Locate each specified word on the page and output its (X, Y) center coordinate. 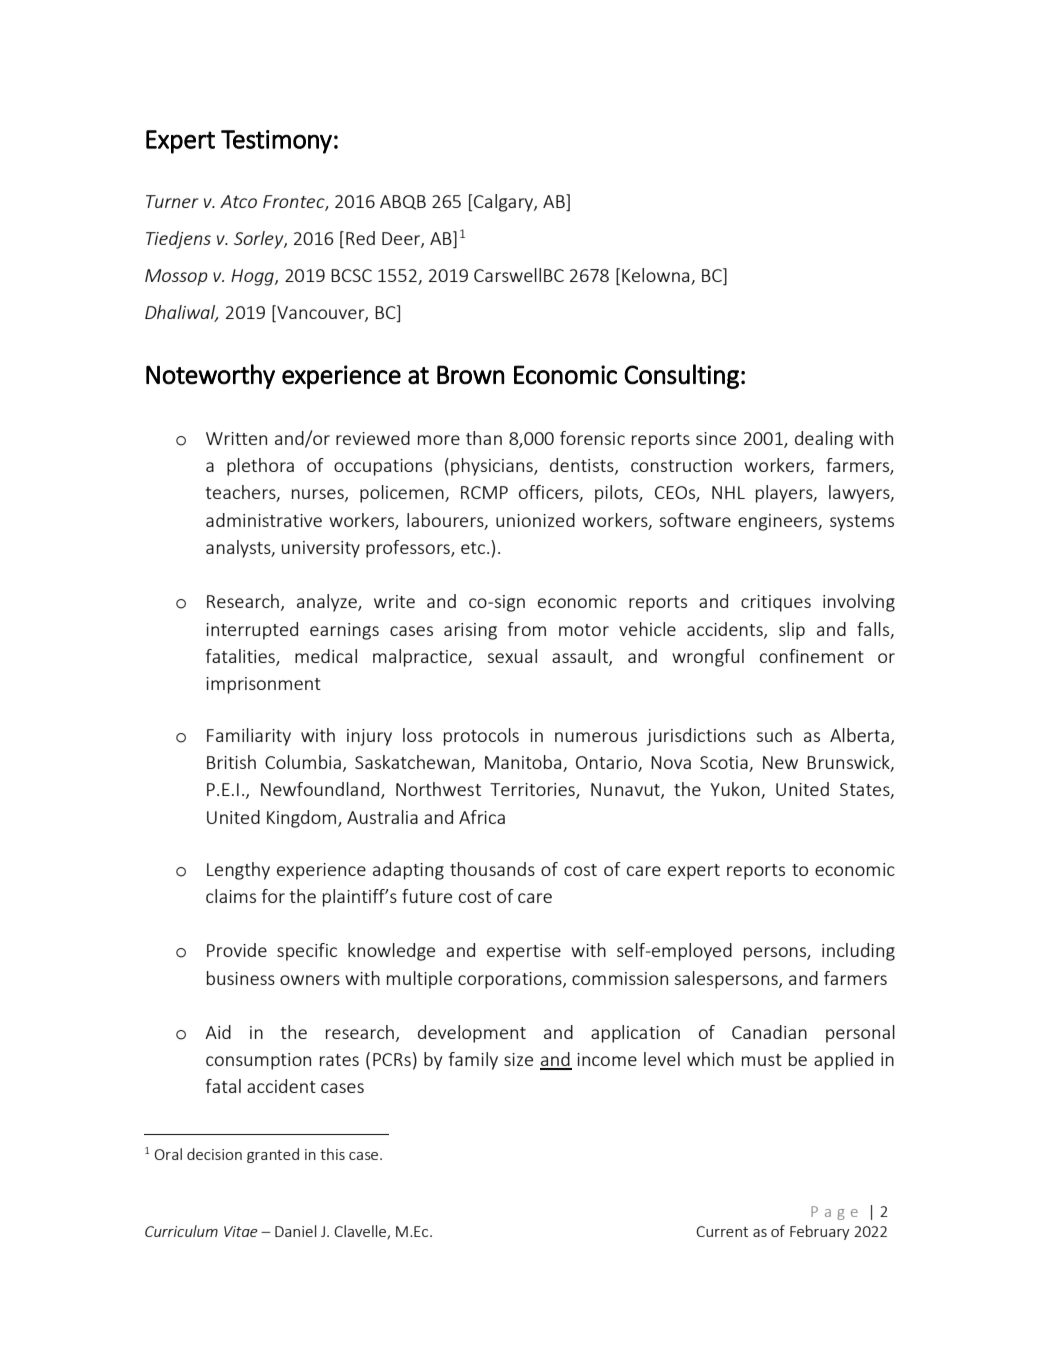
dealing (824, 440)
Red (360, 238)
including (858, 952)
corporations (511, 980)
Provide (237, 950)
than (484, 438)
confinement (812, 656)
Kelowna (657, 276)
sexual (512, 656)
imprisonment (263, 685)
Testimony (276, 142)
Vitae (241, 1231)
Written (236, 438)
